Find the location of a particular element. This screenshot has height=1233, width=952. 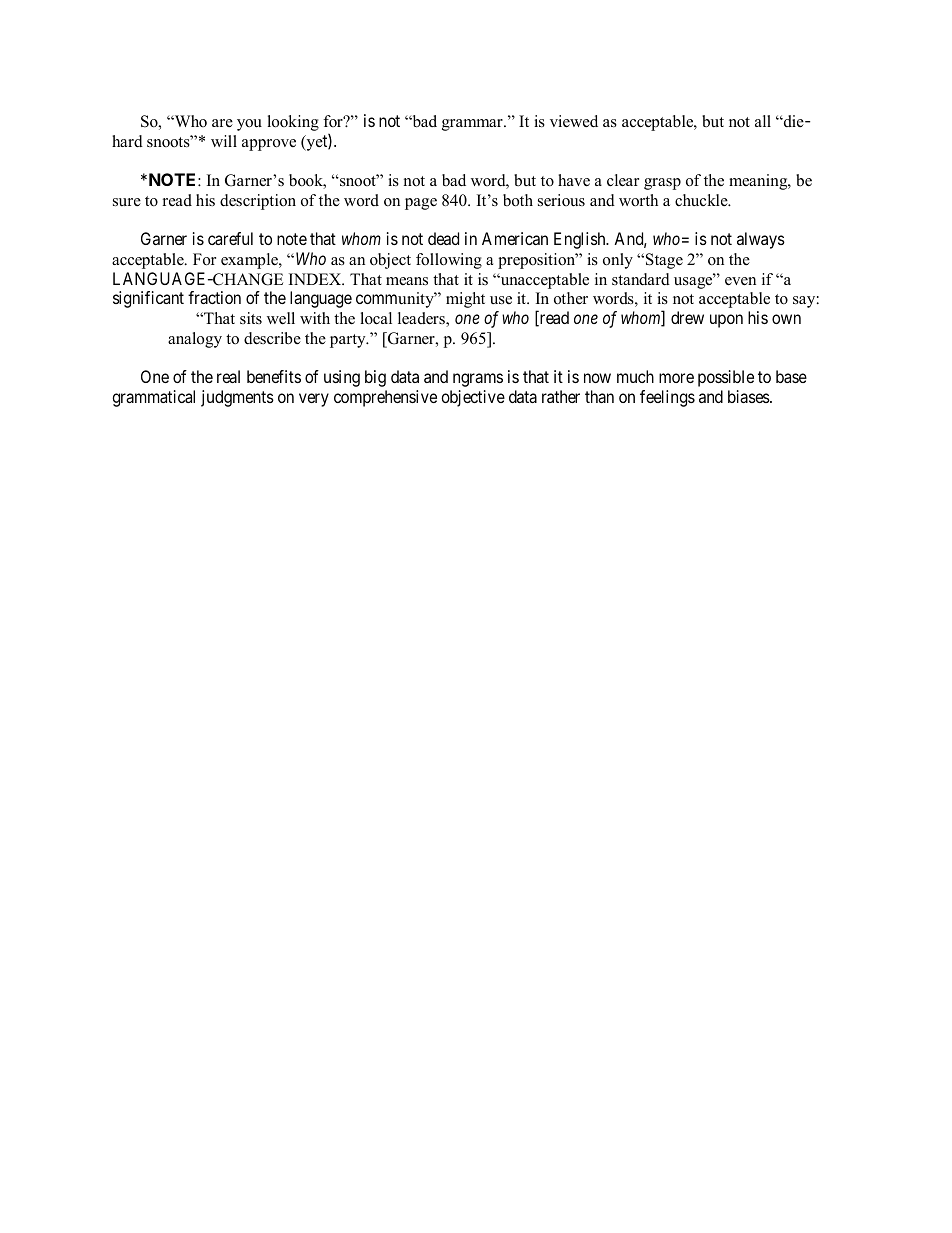

careful is located at coordinates (230, 238).
